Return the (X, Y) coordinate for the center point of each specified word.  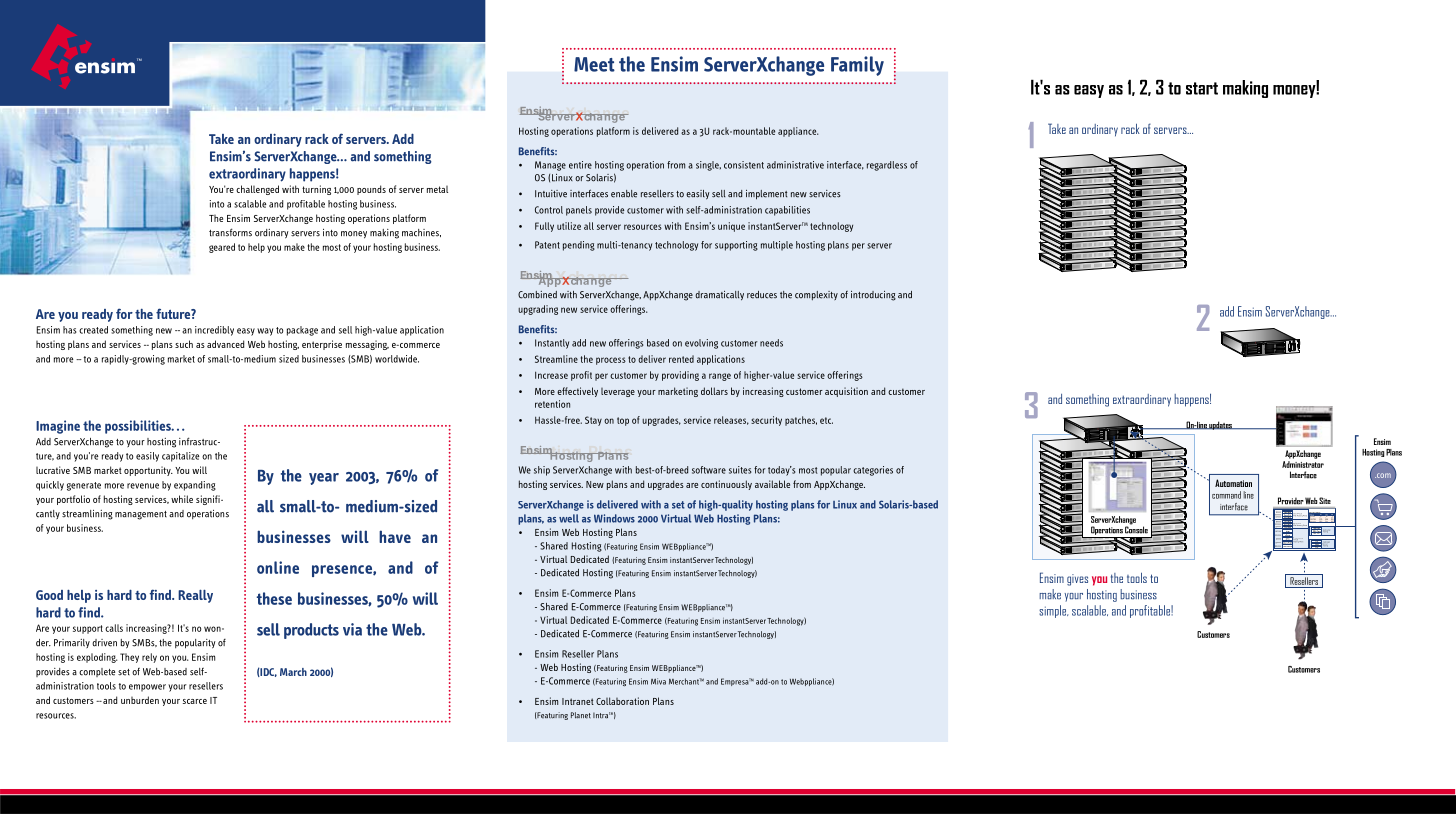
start (1202, 88)
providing (680, 376)
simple (1053, 611)
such (184, 344)
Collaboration (622, 701)
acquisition (846, 392)
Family (857, 66)
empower (147, 688)
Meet (594, 64)
